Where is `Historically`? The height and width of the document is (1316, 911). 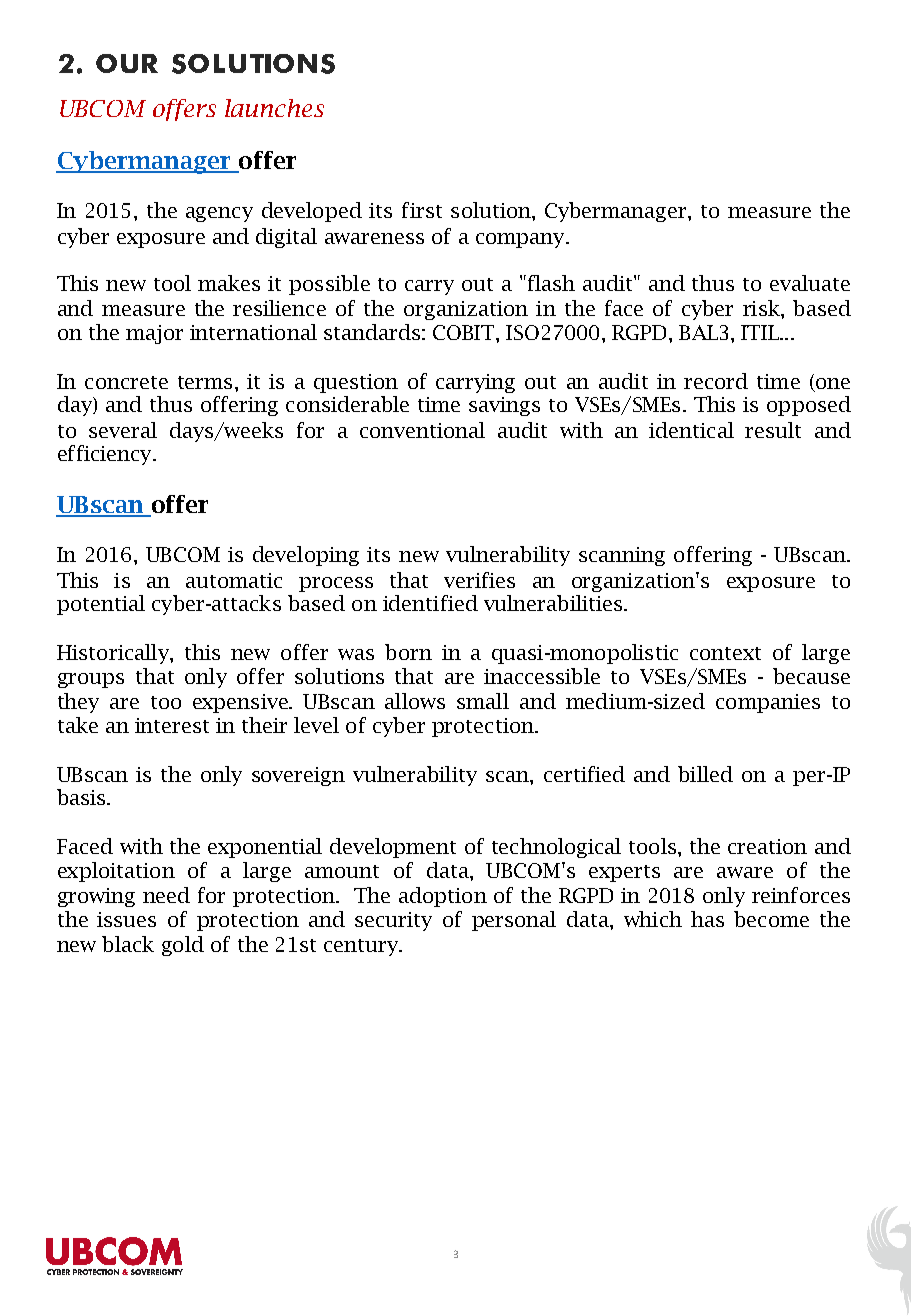
Historically is located at coordinates (114, 654).
